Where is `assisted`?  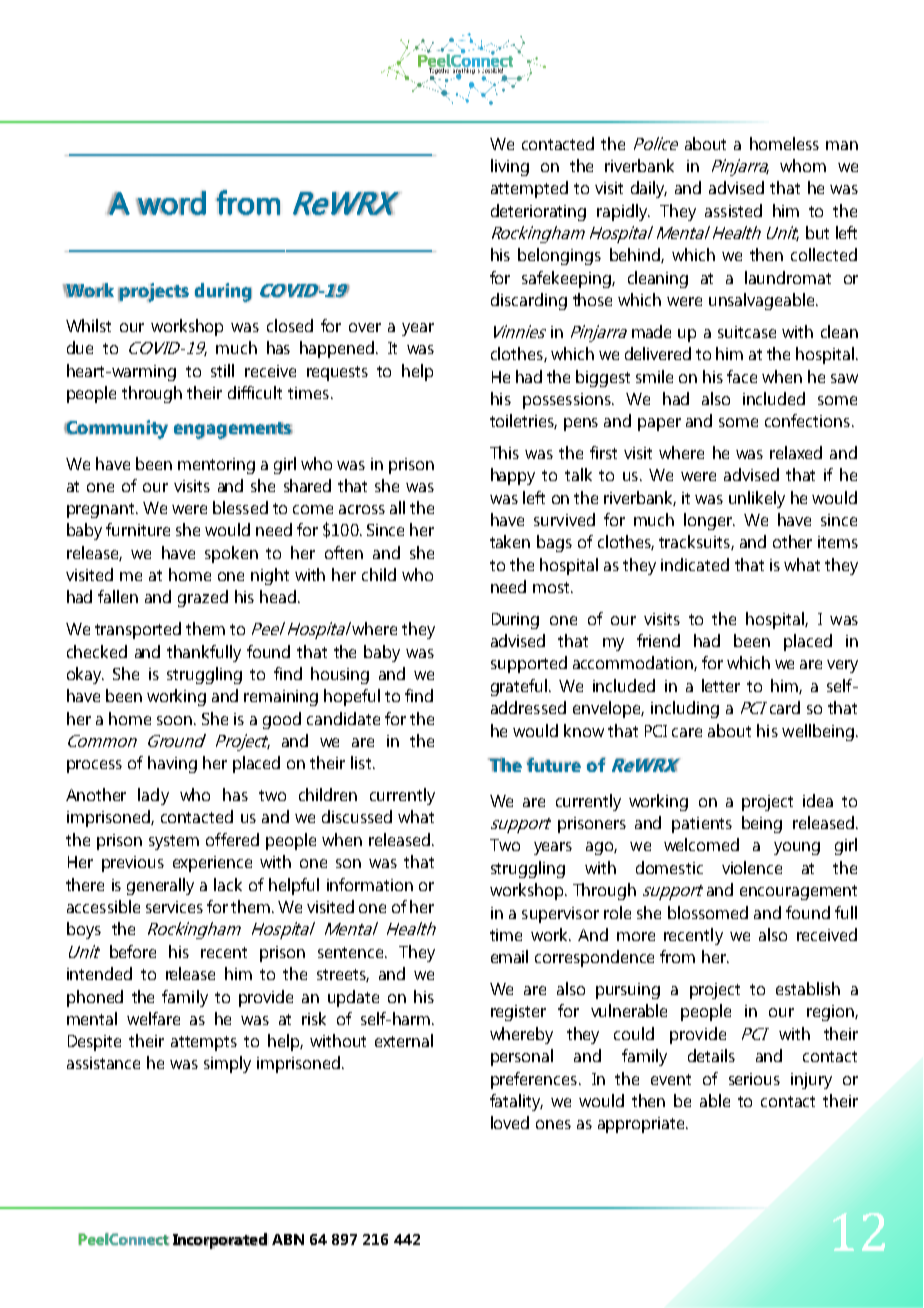
assisted is located at coordinates (733, 210).
